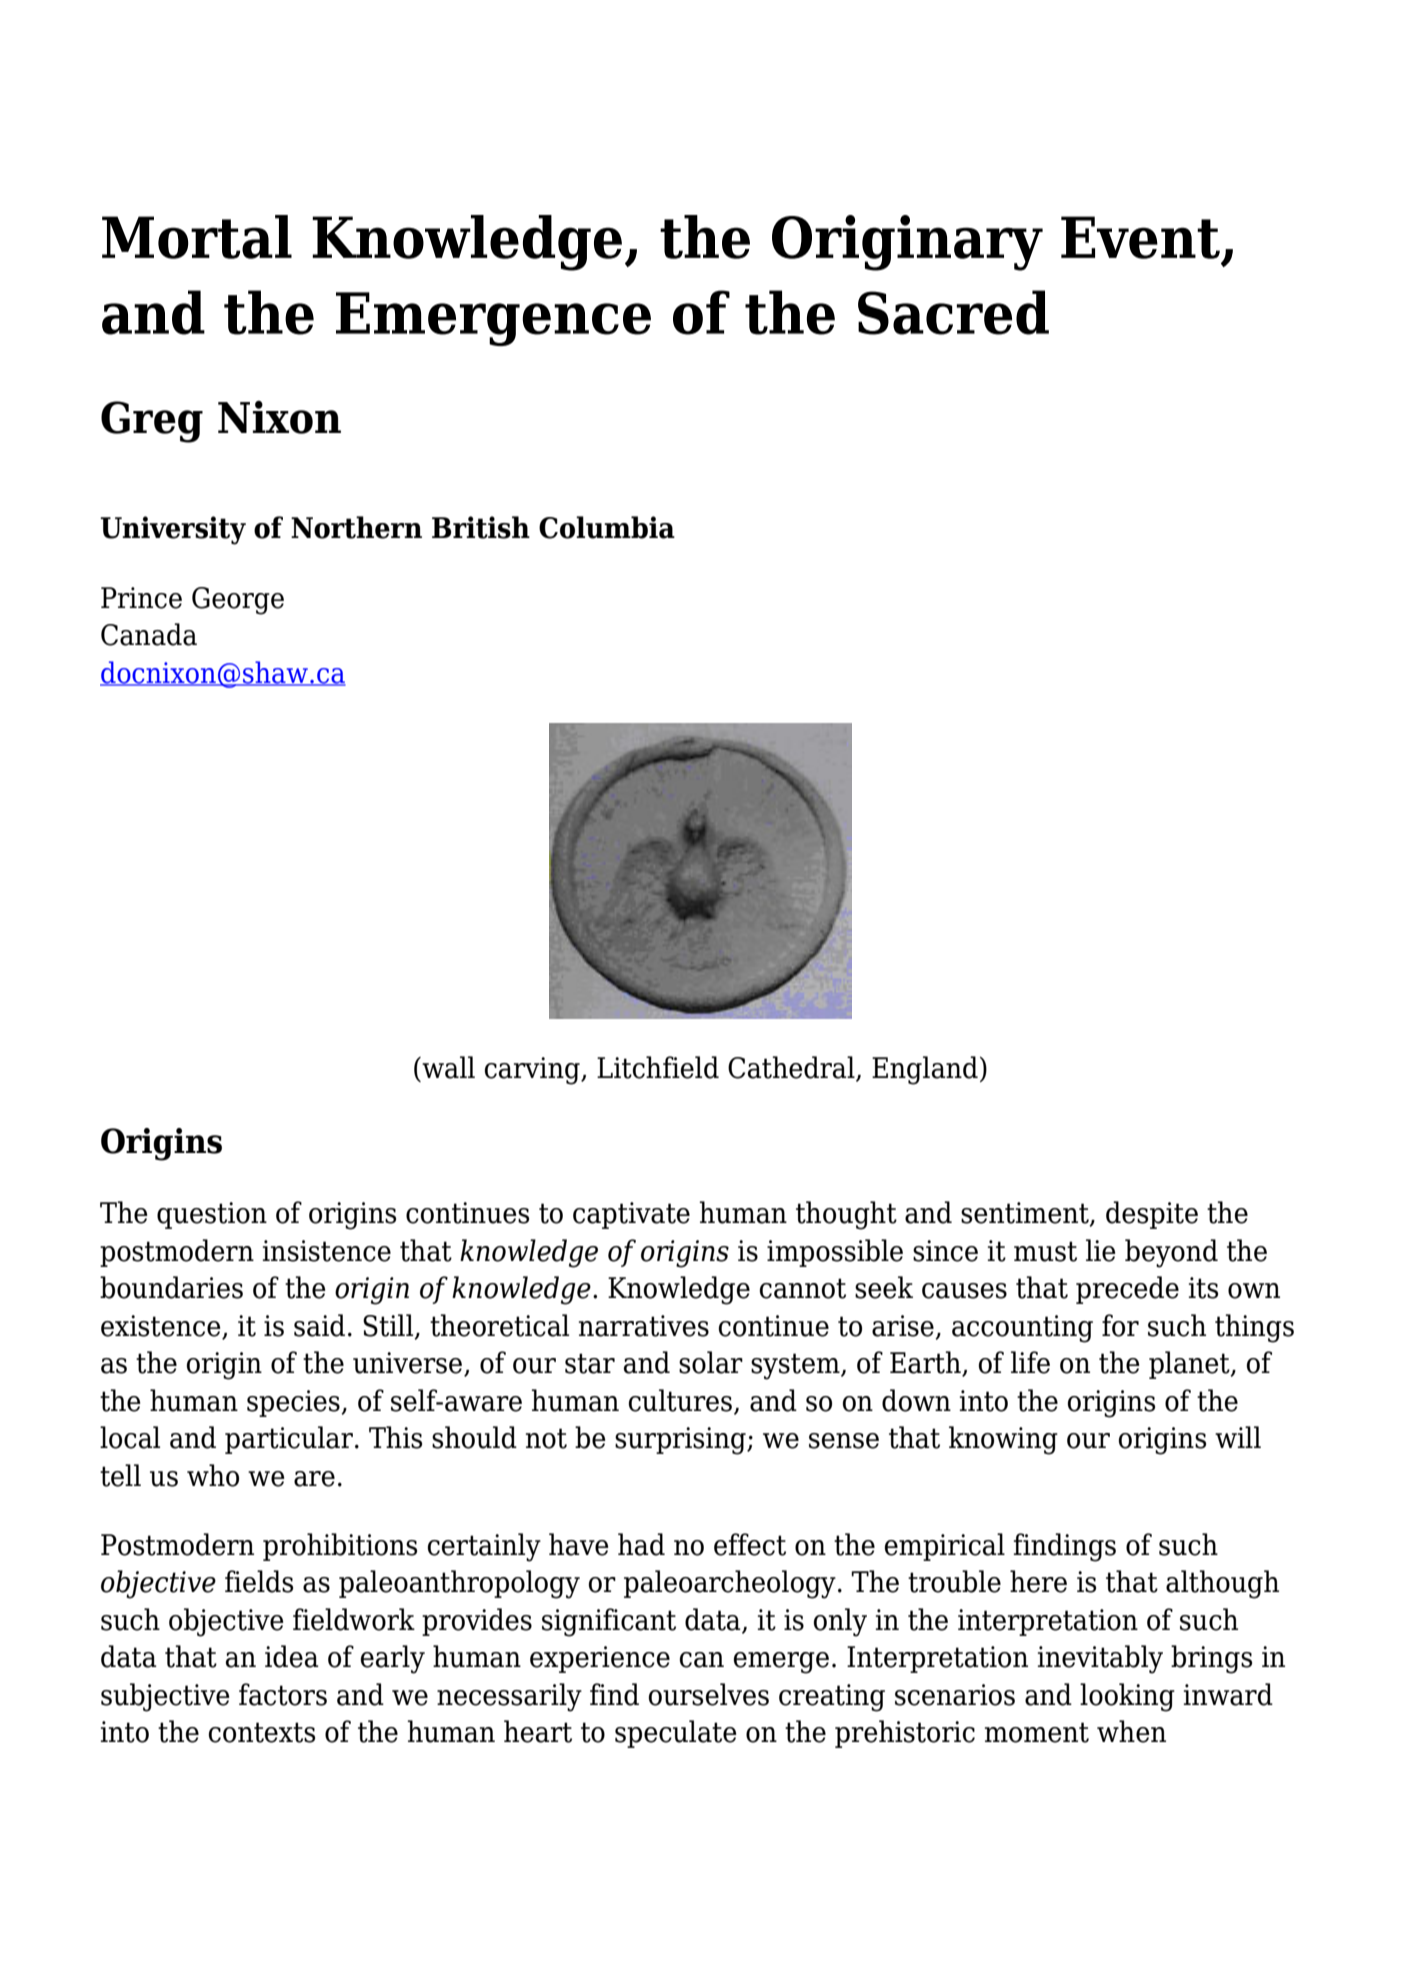 The image size is (1401, 1982). What do you see at coordinates (953, 312) in the screenshot?
I see `Sacred` at bounding box center [953, 312].
